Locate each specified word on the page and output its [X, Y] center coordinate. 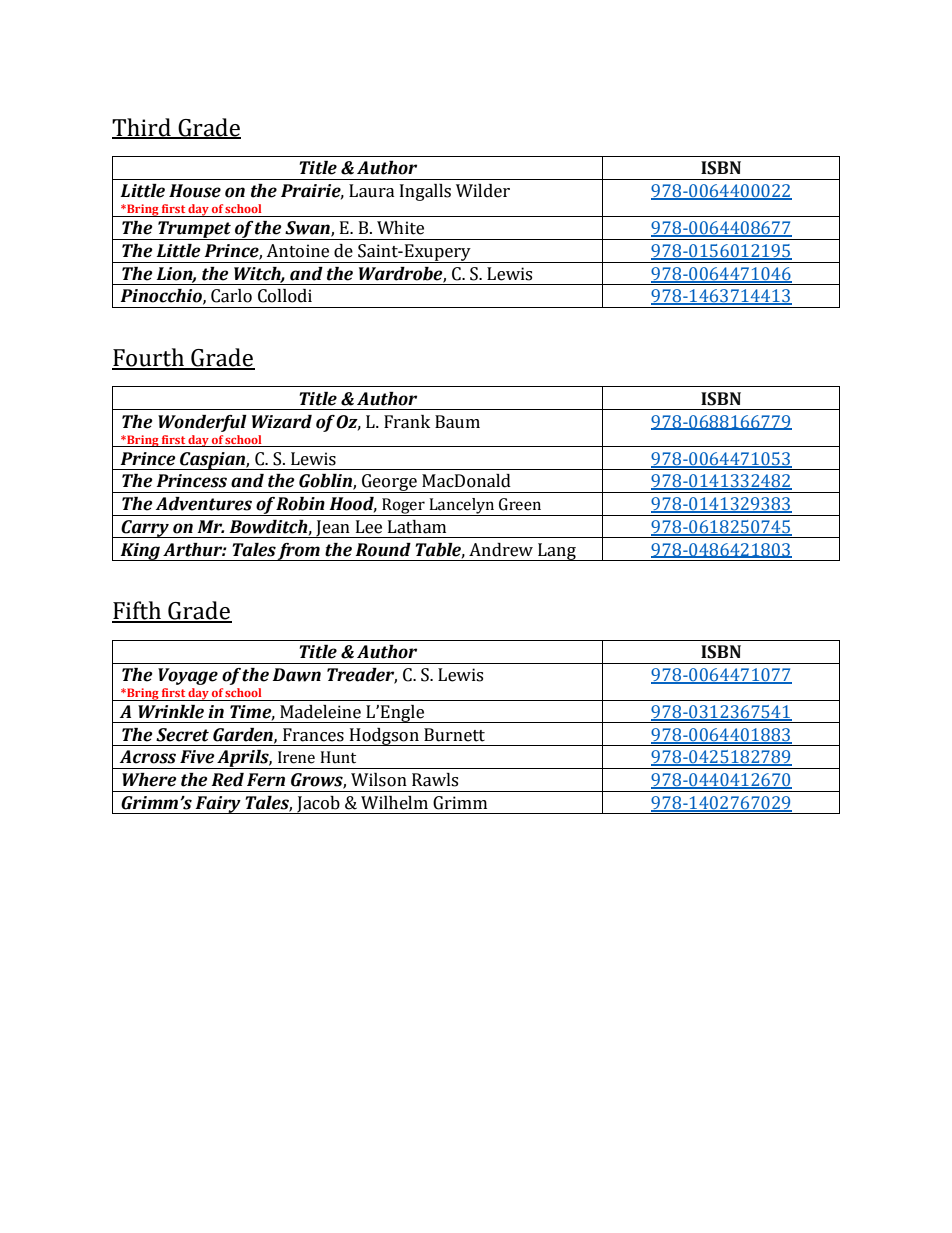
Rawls [435, 780]
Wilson [379, 780]
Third [142, 128]
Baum [457, 422]
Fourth [149, 358]
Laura [372, 191]
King [140, 552]
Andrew [501, 550]
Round [383, 550]
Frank [407, 422]
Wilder [483, 191]
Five [197, 757]
